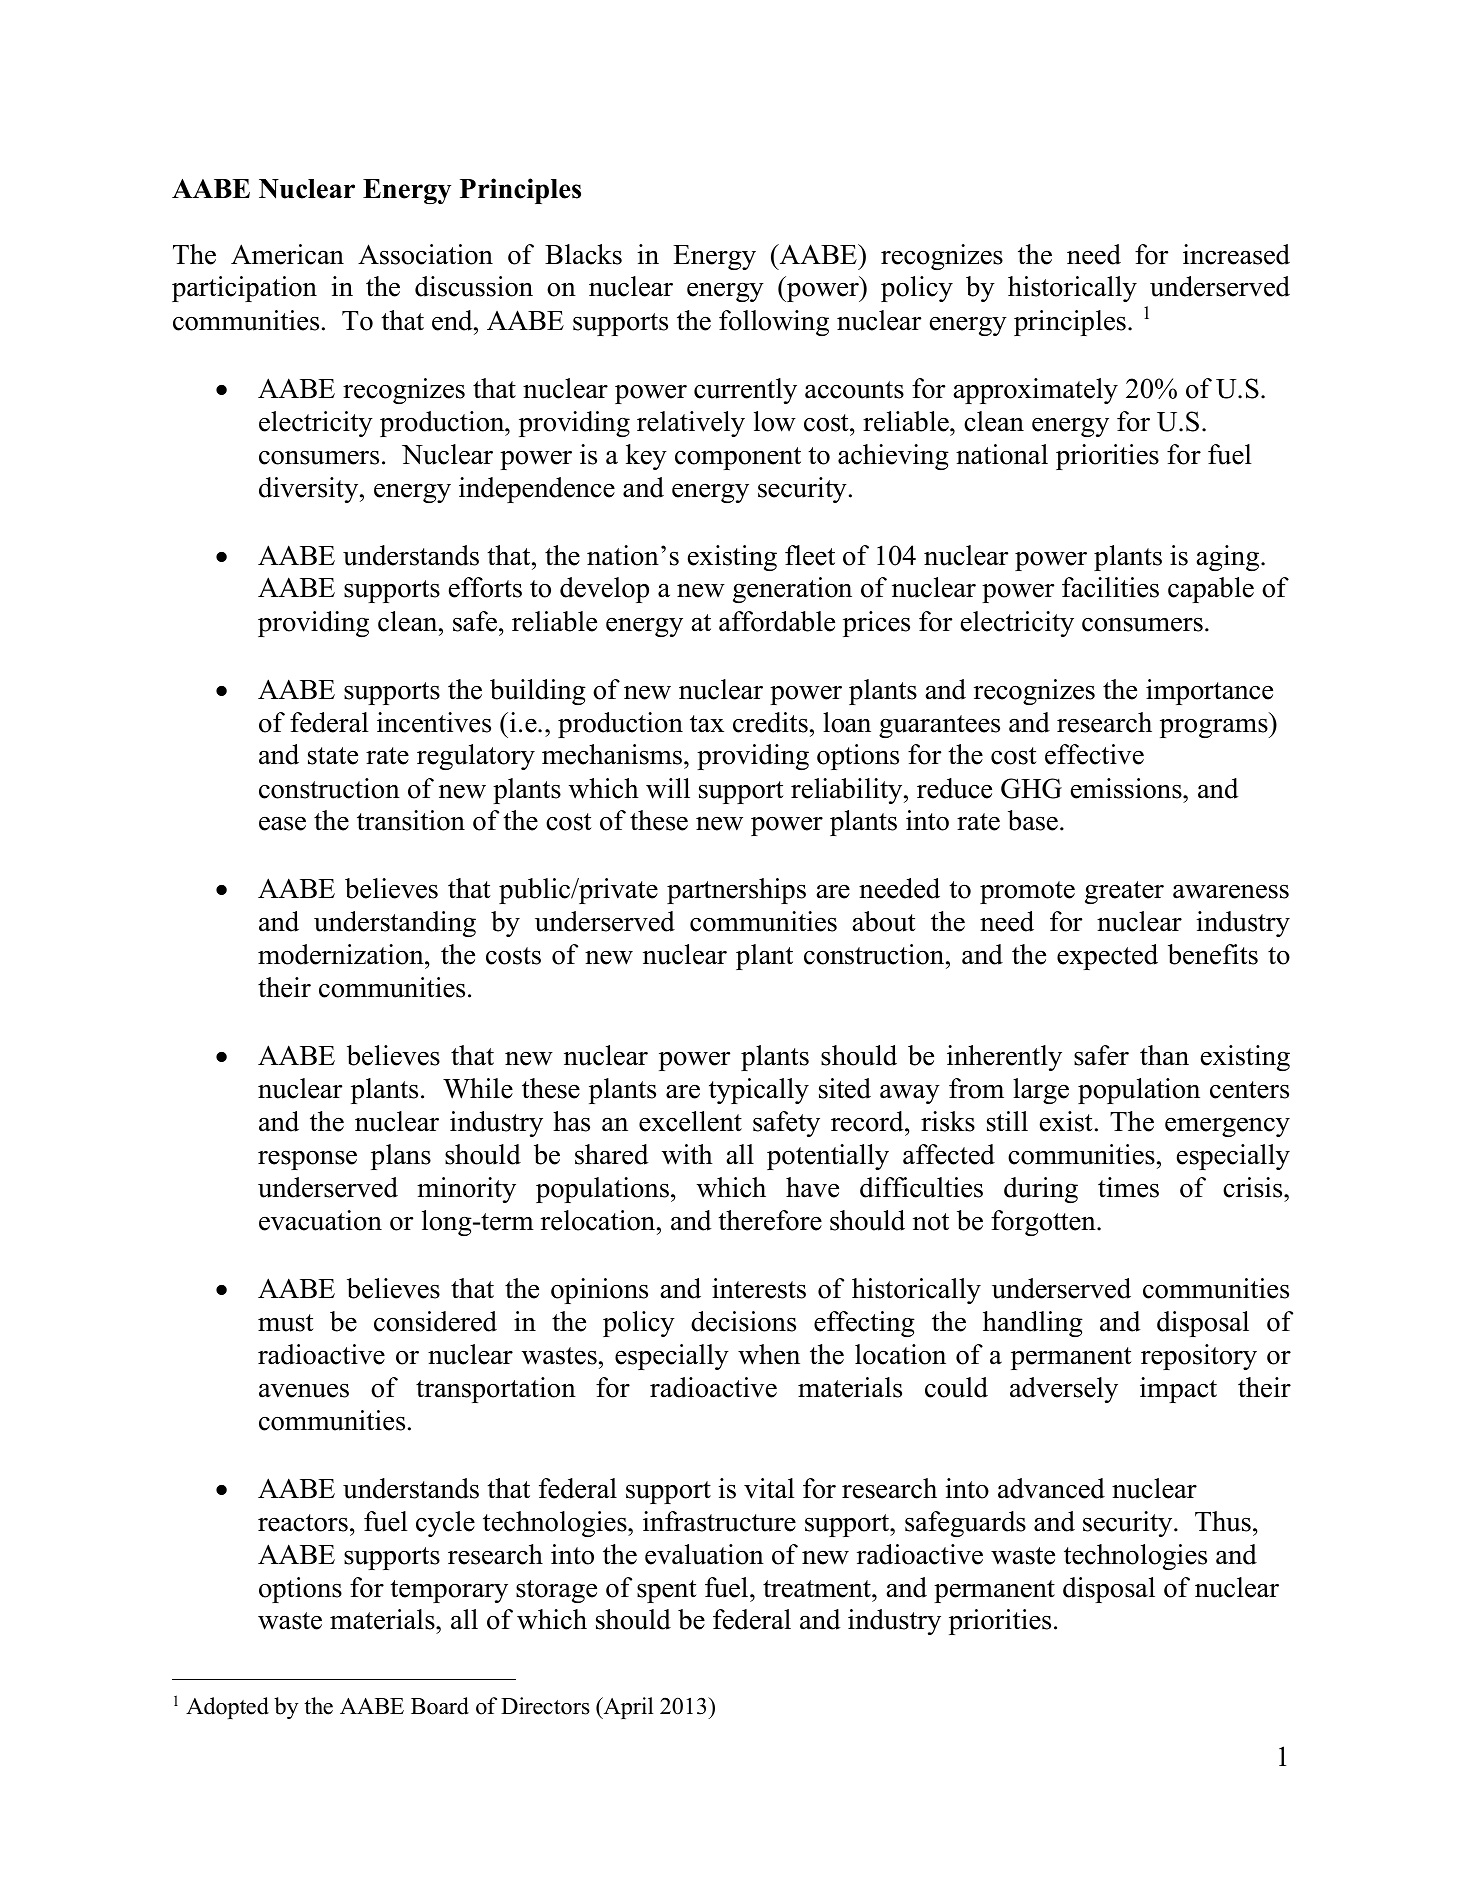  What do you see at coordinates (774, 323) in the screenshot?
I see `following` at bounding box center [774, 323].
